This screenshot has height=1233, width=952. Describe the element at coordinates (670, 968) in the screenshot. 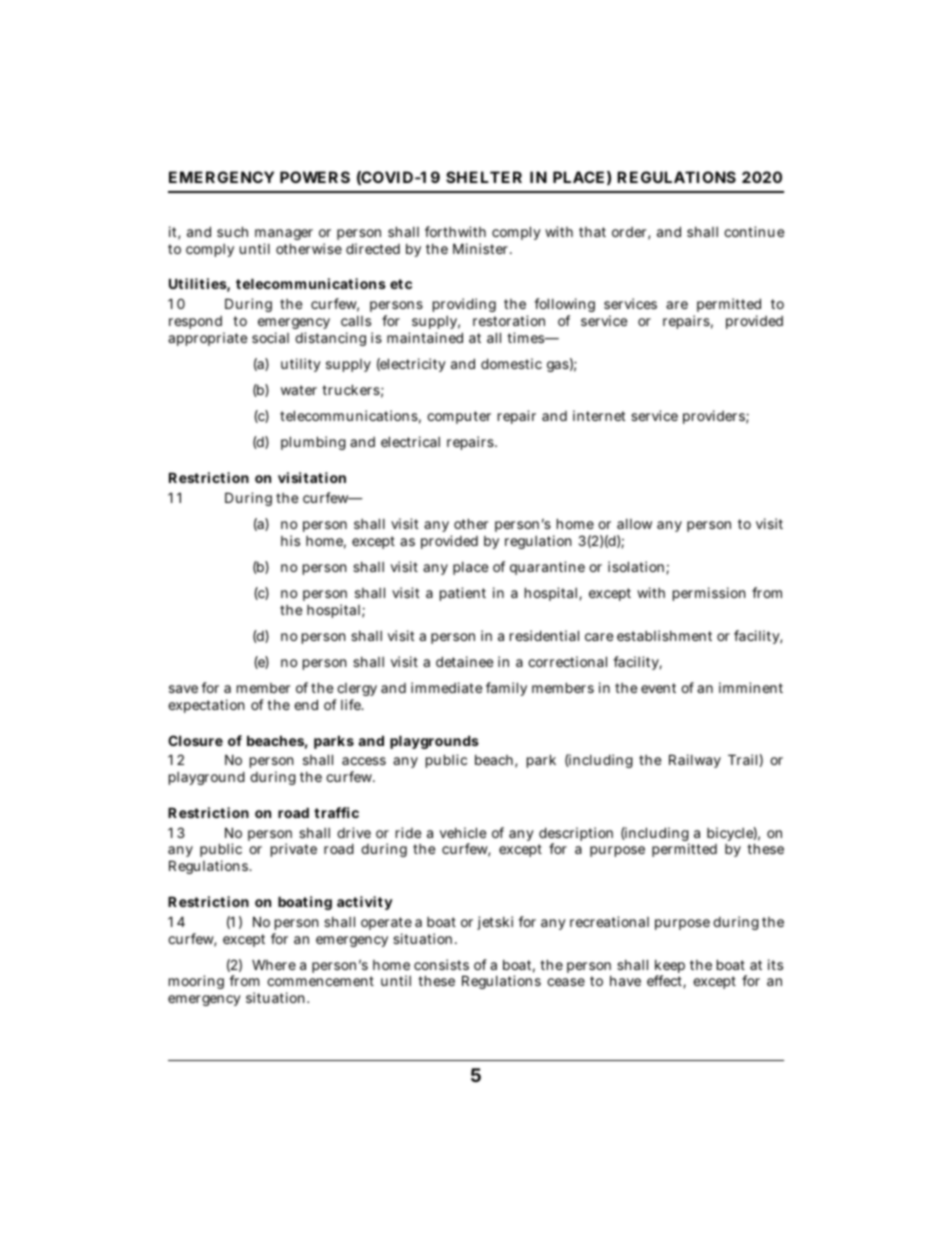

I see `keep` at that location.
